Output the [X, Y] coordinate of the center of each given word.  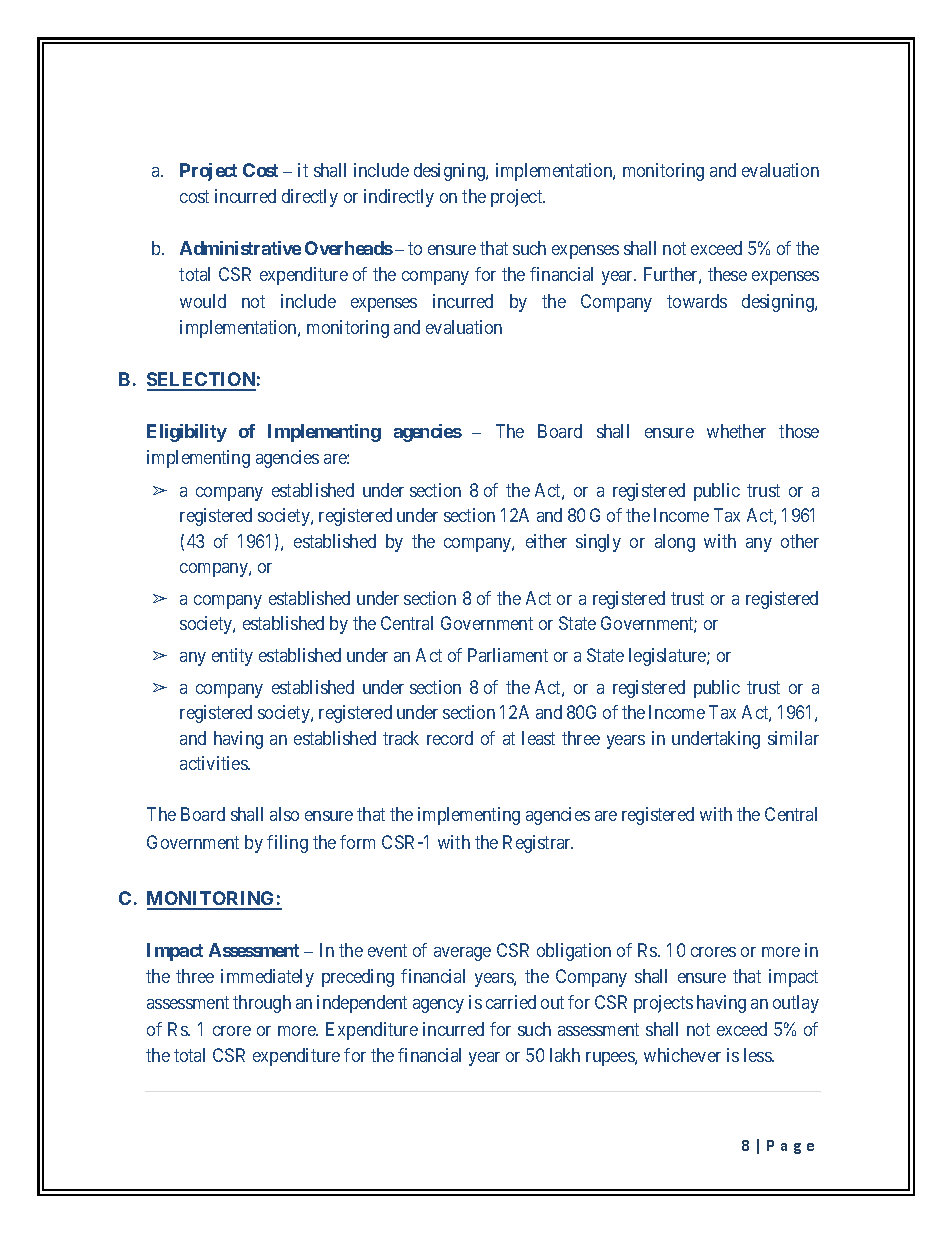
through [262, 1004]
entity [232, 657]
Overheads [349, 248]
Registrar [538, 844]
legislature [668, 657]
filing [287, 844]
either [546, 541]
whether [736, 431]
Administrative [240, 248]
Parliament [508, 655]
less [758, 1055]
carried [511, 1002]
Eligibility [187, 433]
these [727, 274]
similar [793, 738]
